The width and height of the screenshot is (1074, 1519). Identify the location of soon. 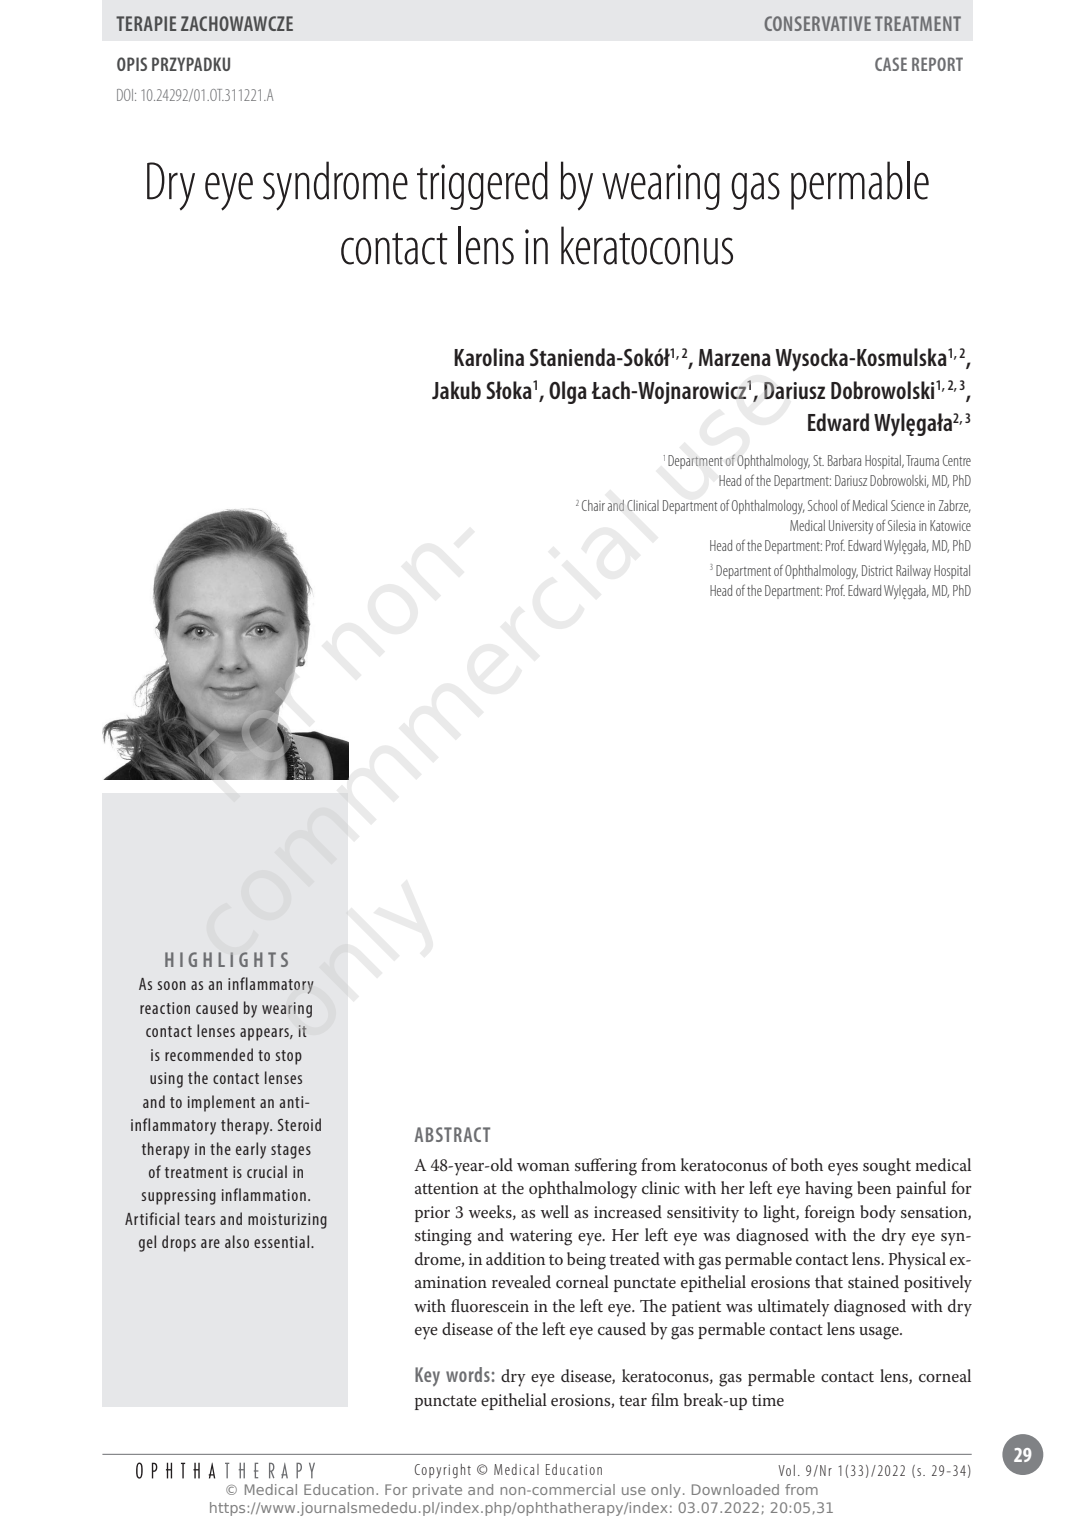
(172, 985).
